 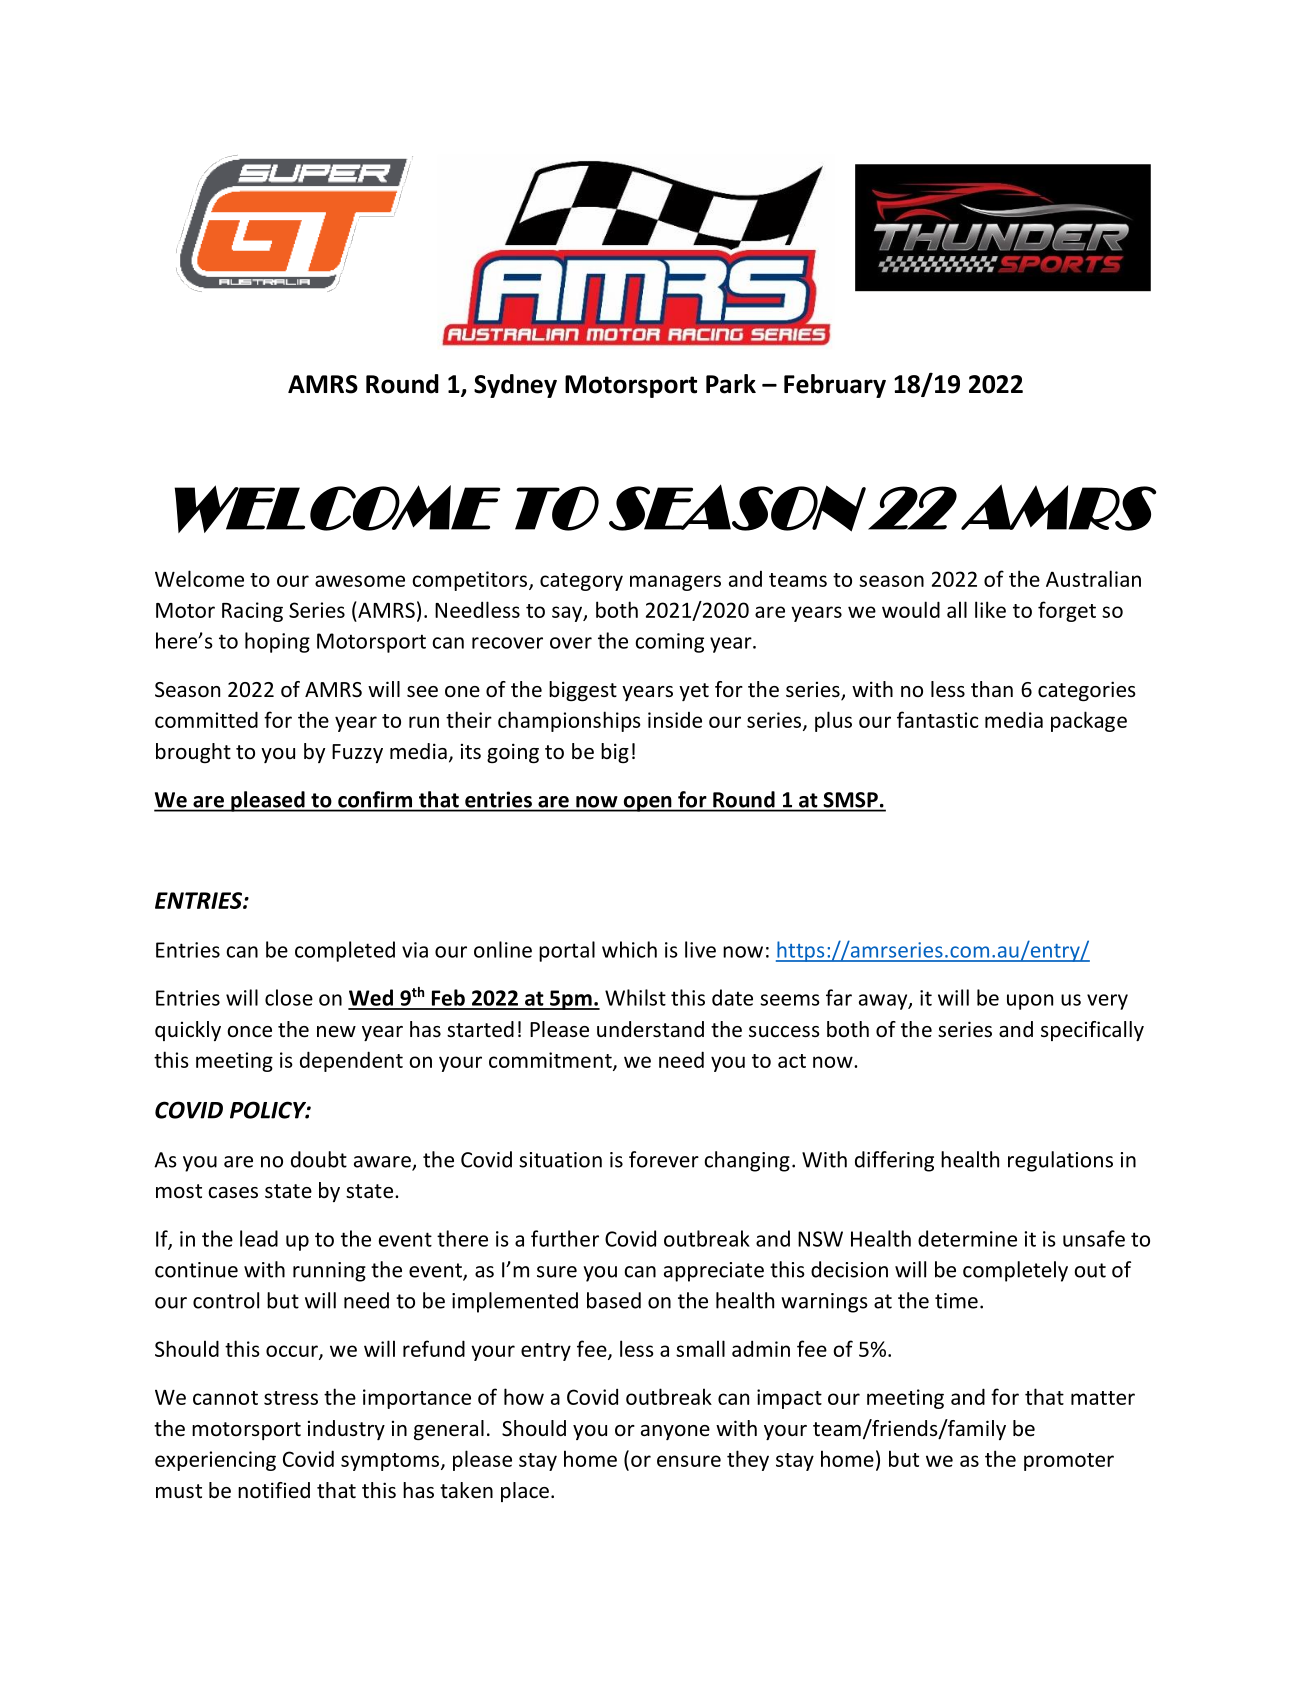 What do you see at coordinates (515, 386) in the screenshot?
I see `Sydney` at bounding box center [515, 386].
